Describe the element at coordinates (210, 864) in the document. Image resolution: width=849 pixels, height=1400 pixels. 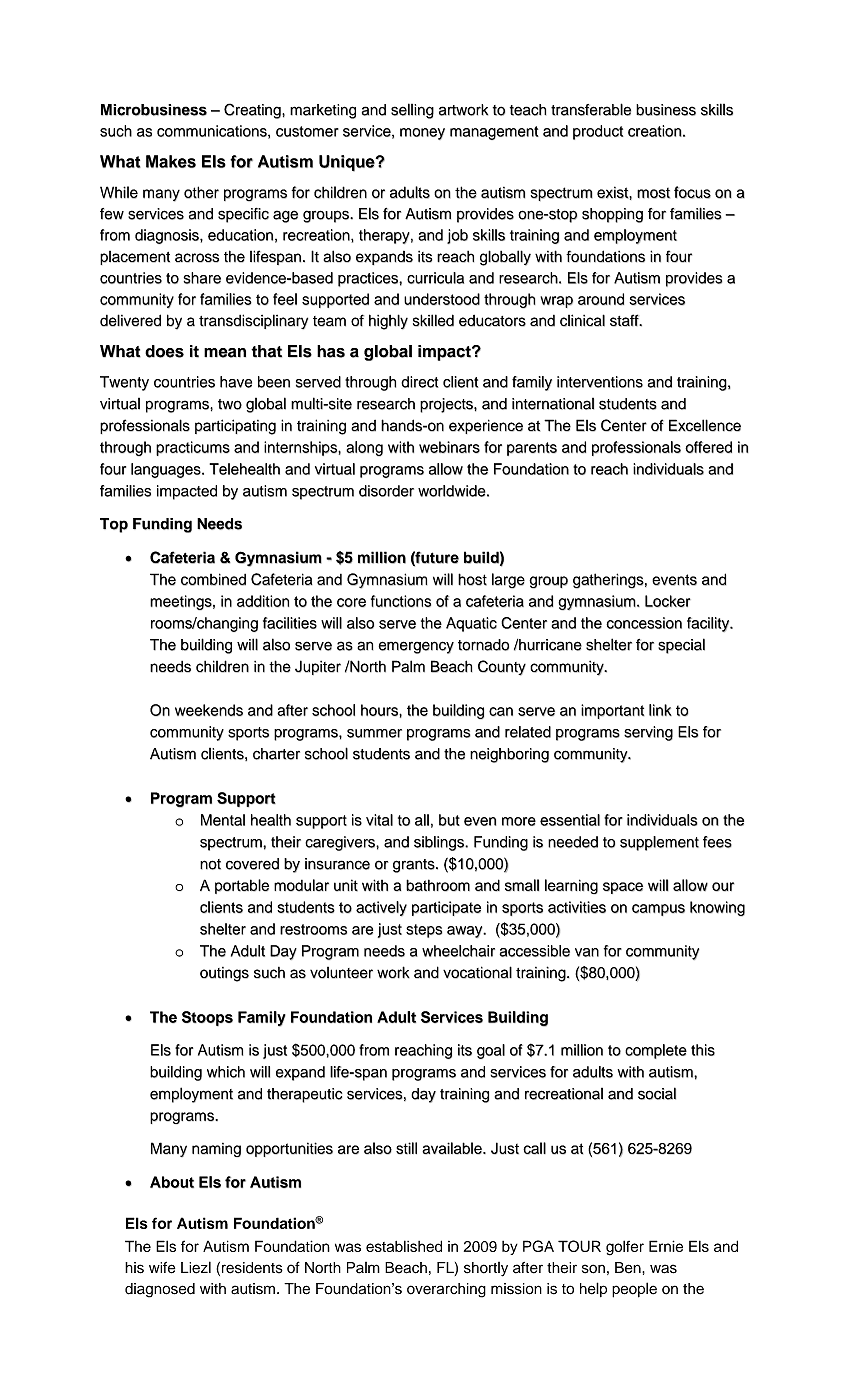
I see `not` at that location.
